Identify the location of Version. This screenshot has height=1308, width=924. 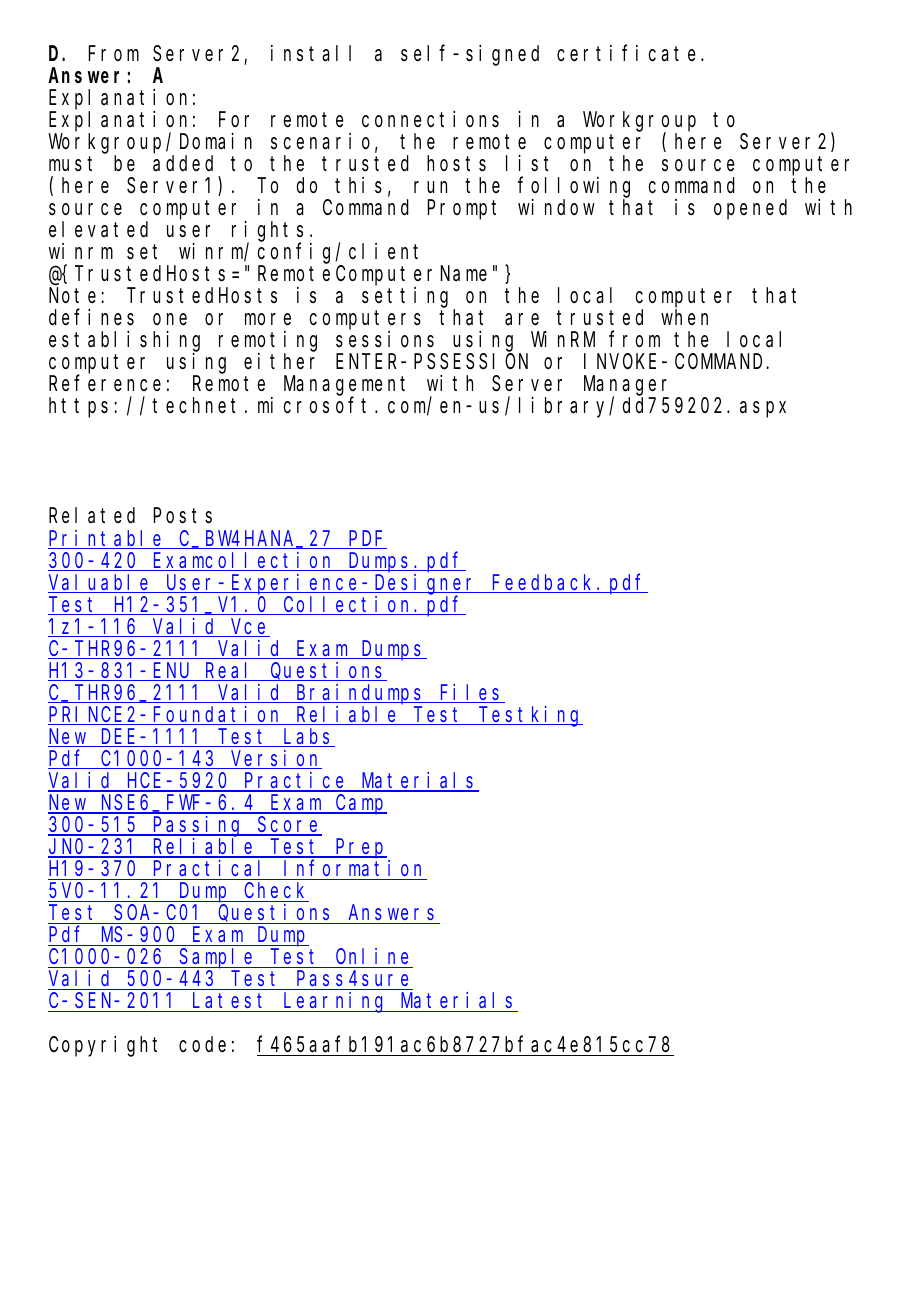
(275, 759).
